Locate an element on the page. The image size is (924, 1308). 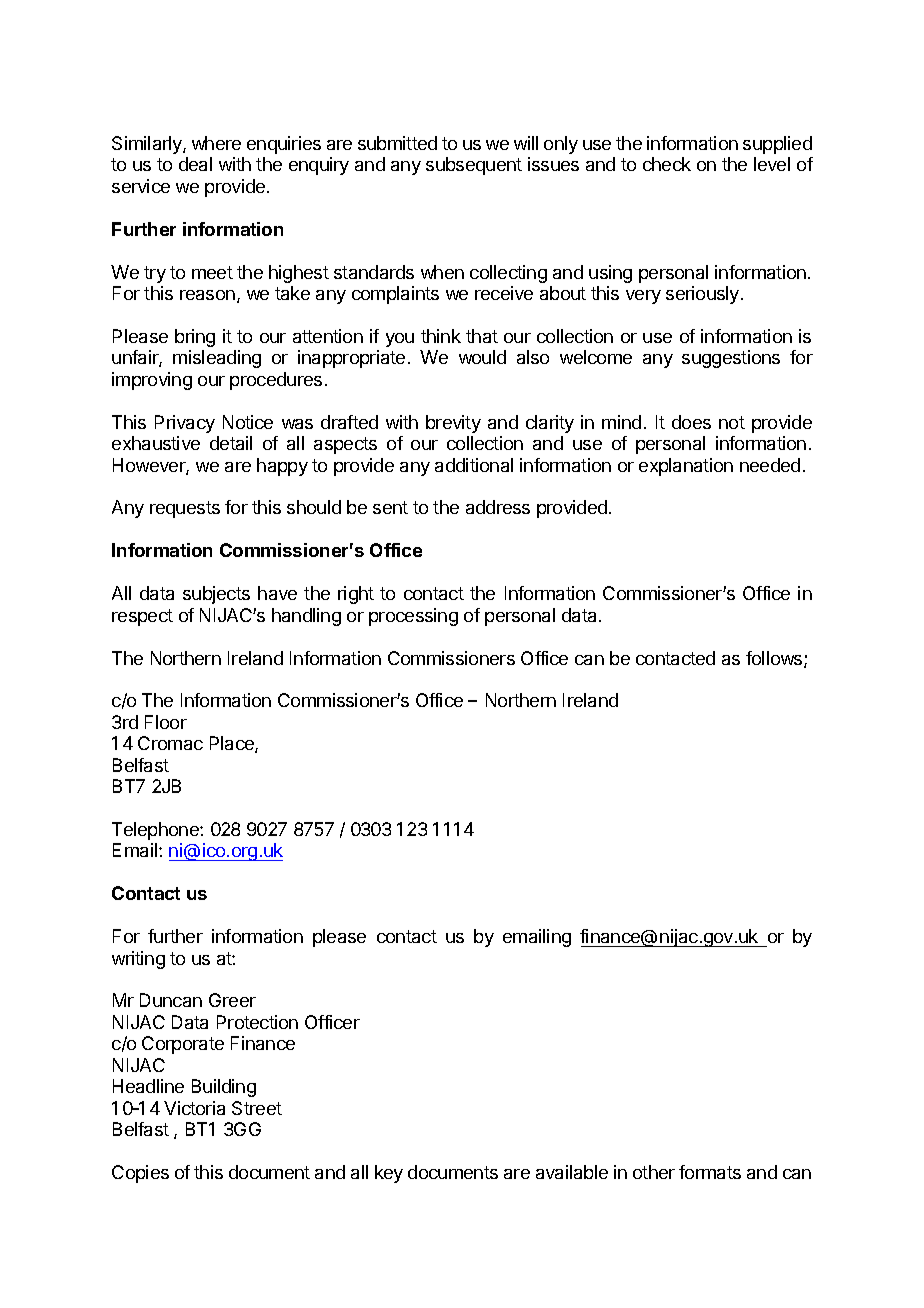
check is located at coordinates (667, 164).
